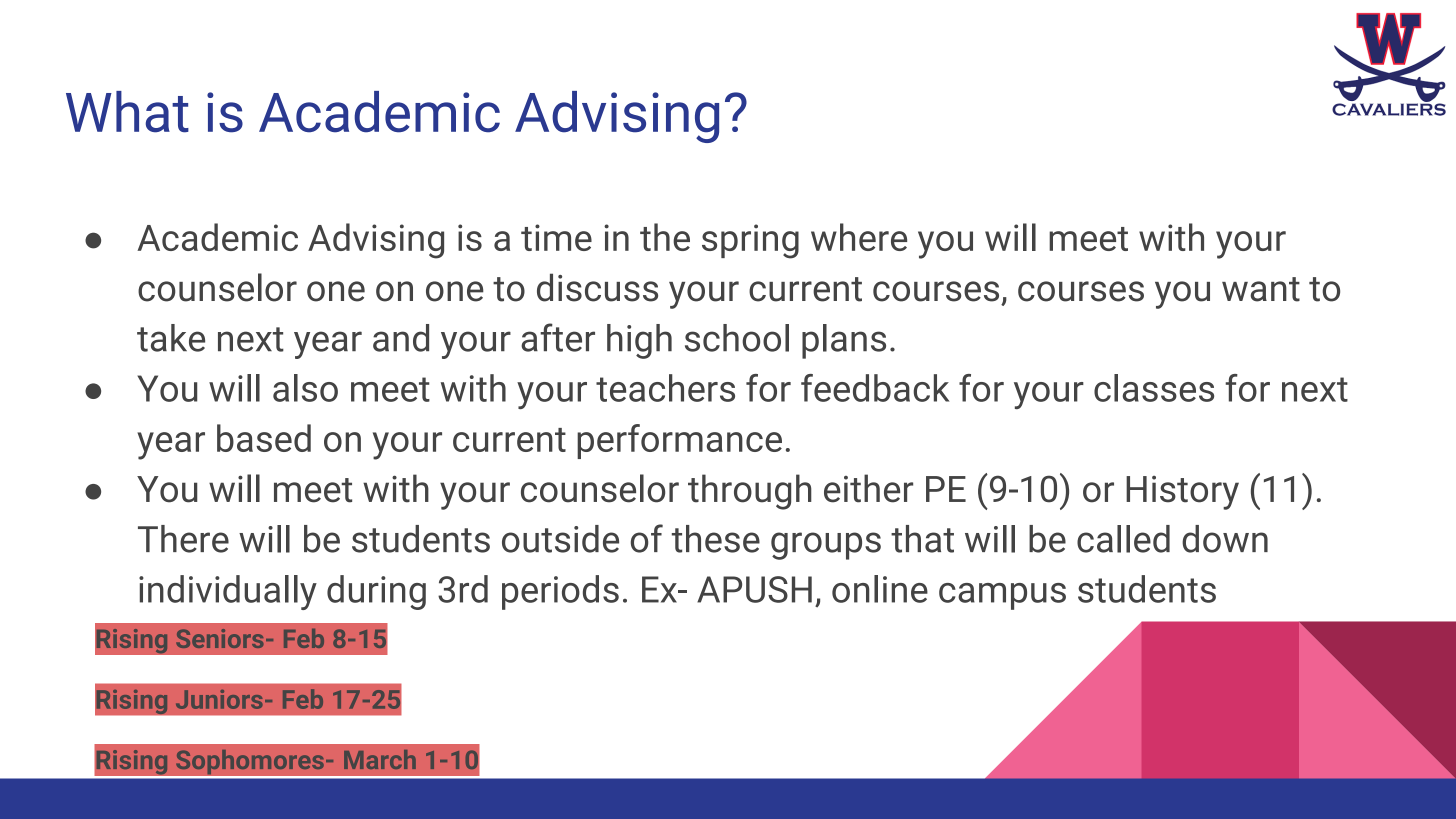 The width and height of the screenshot is (1456, 819). Describe the element at coordinates (556, 237) in the screenshot. I see `time` at that location.
